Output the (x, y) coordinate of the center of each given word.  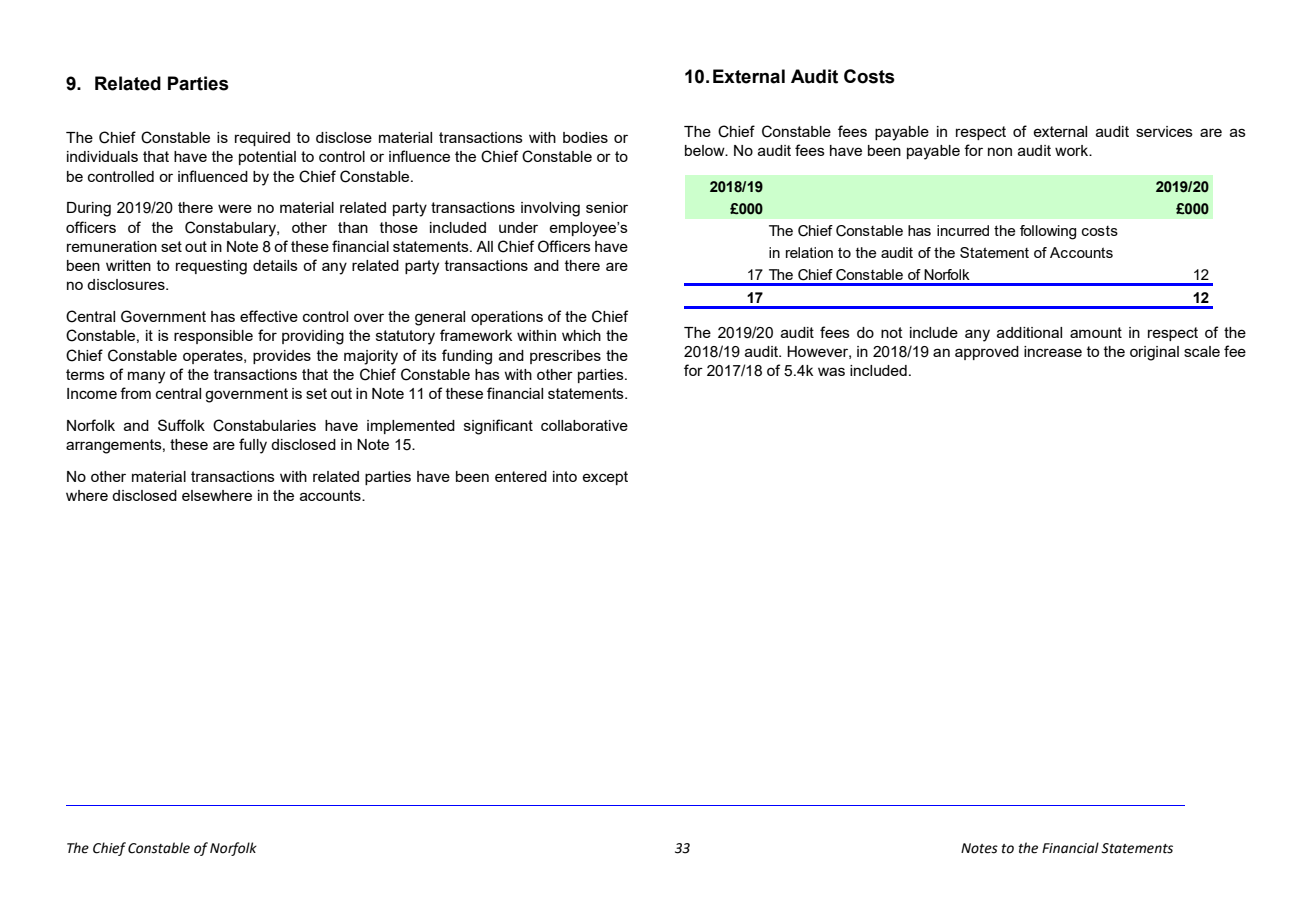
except (605, 478)
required (262, 139)
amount (1096, 332)
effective (269, 316)
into (565, 476)
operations (507, 318)
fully (253, 446)
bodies (585, 137)
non (1000, 151)
